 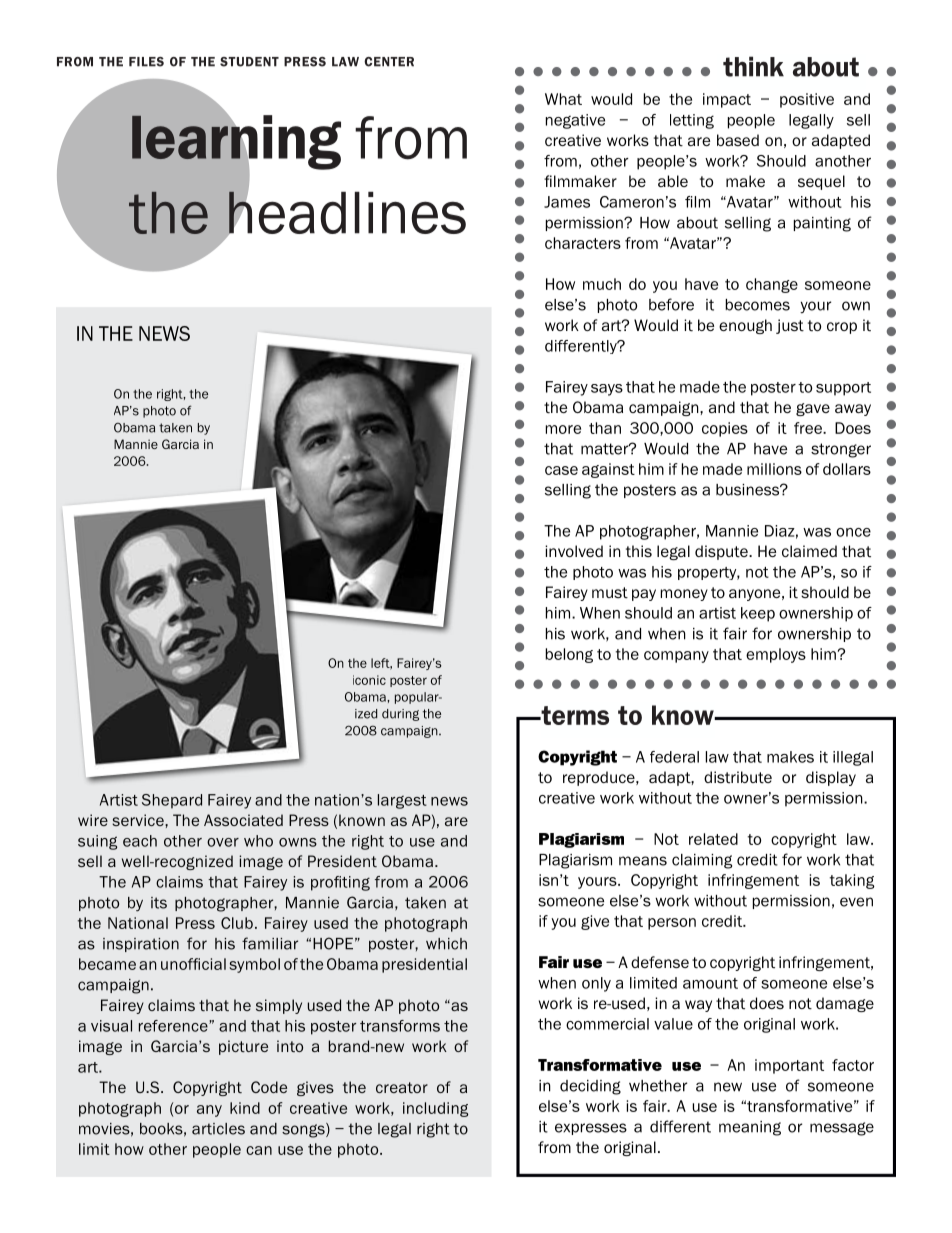 What do you see at coordinates (218, 1129) in the document?
I see `articles` at bounding box center [218, 1129].
